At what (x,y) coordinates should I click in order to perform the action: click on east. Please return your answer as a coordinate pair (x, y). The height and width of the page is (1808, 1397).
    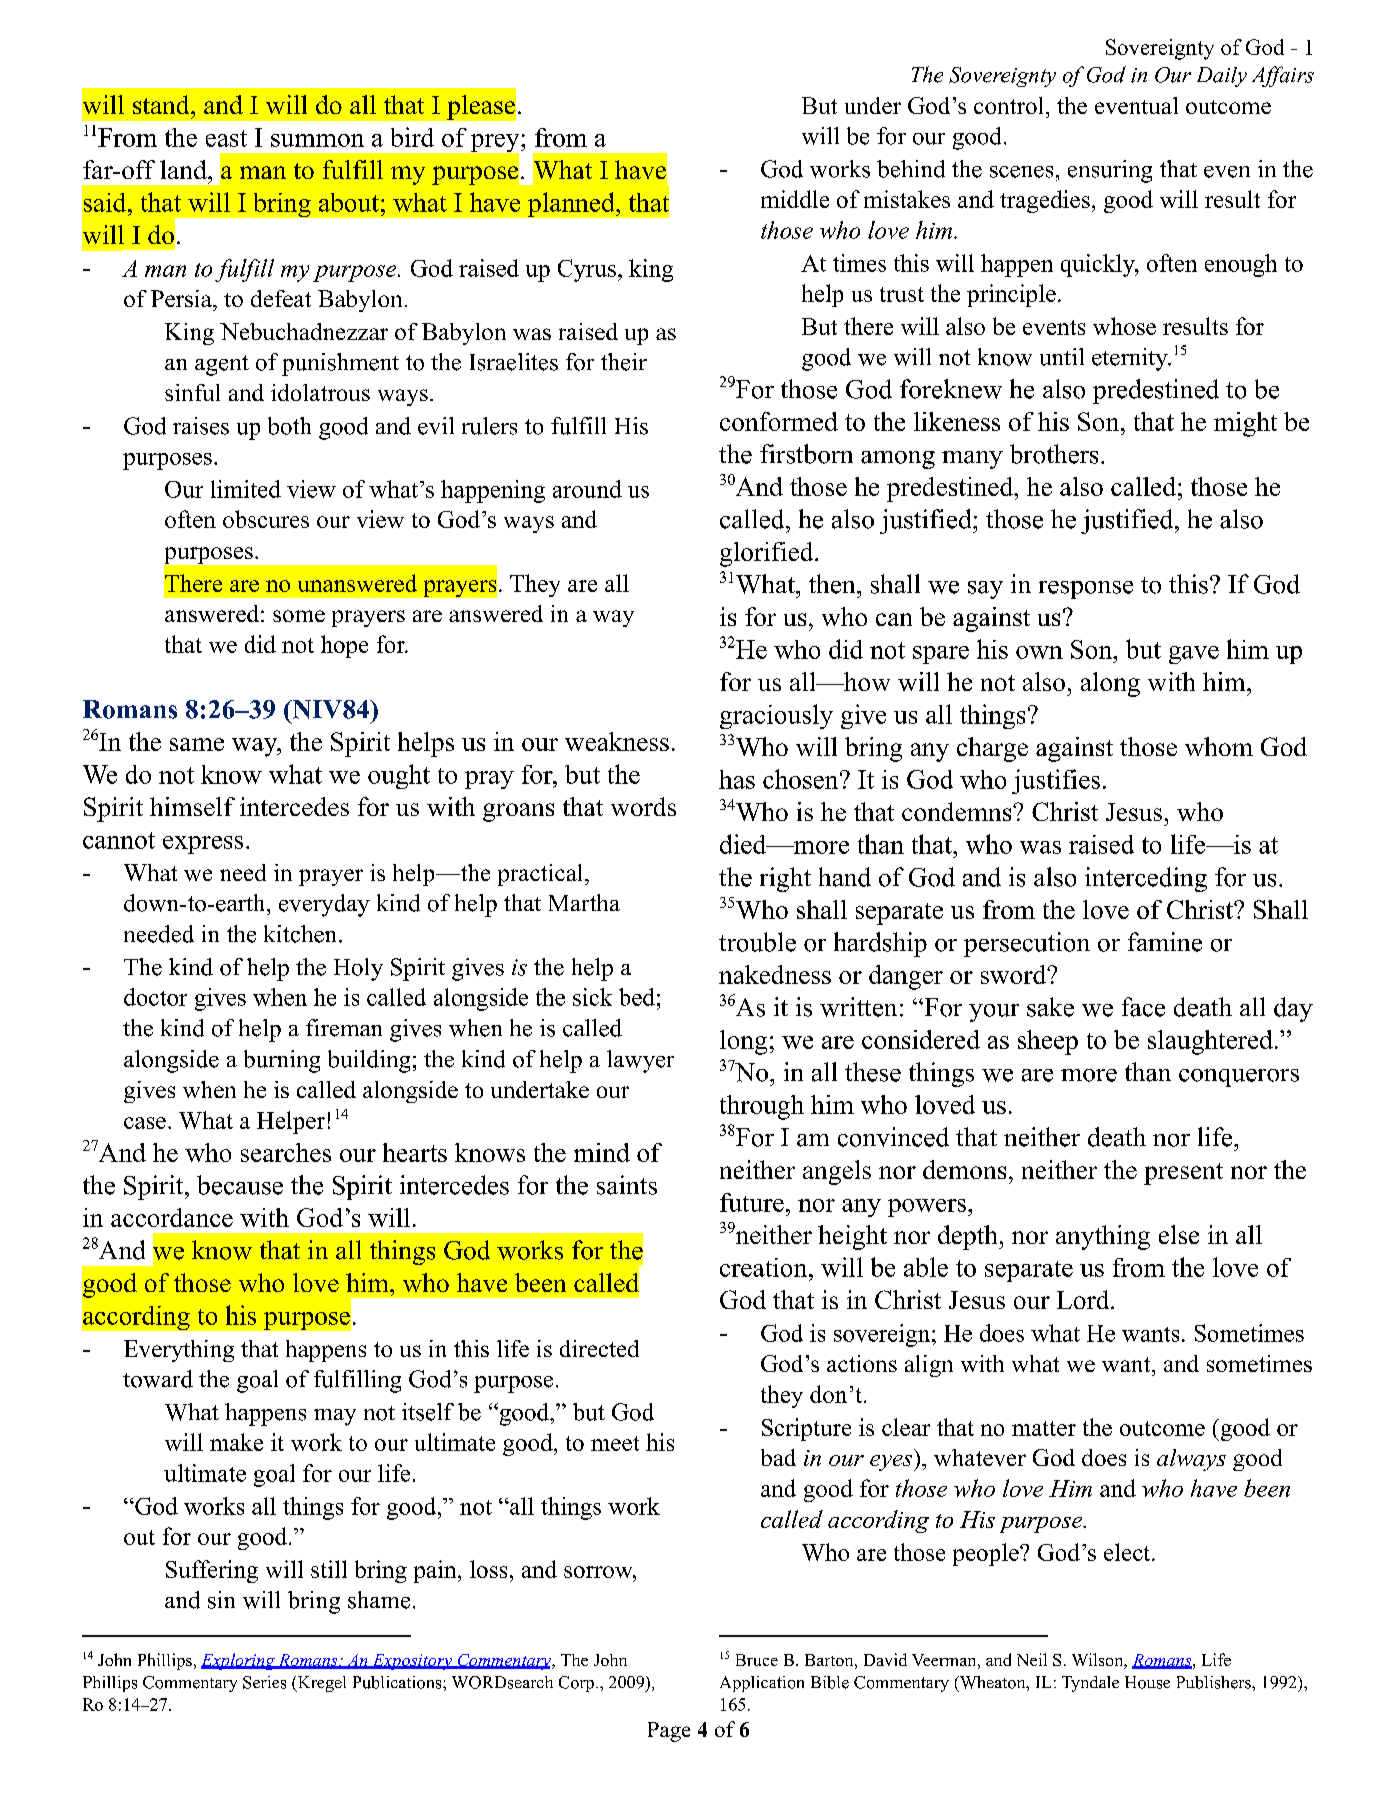
    Looking at the image, I should click on (226, 138).
